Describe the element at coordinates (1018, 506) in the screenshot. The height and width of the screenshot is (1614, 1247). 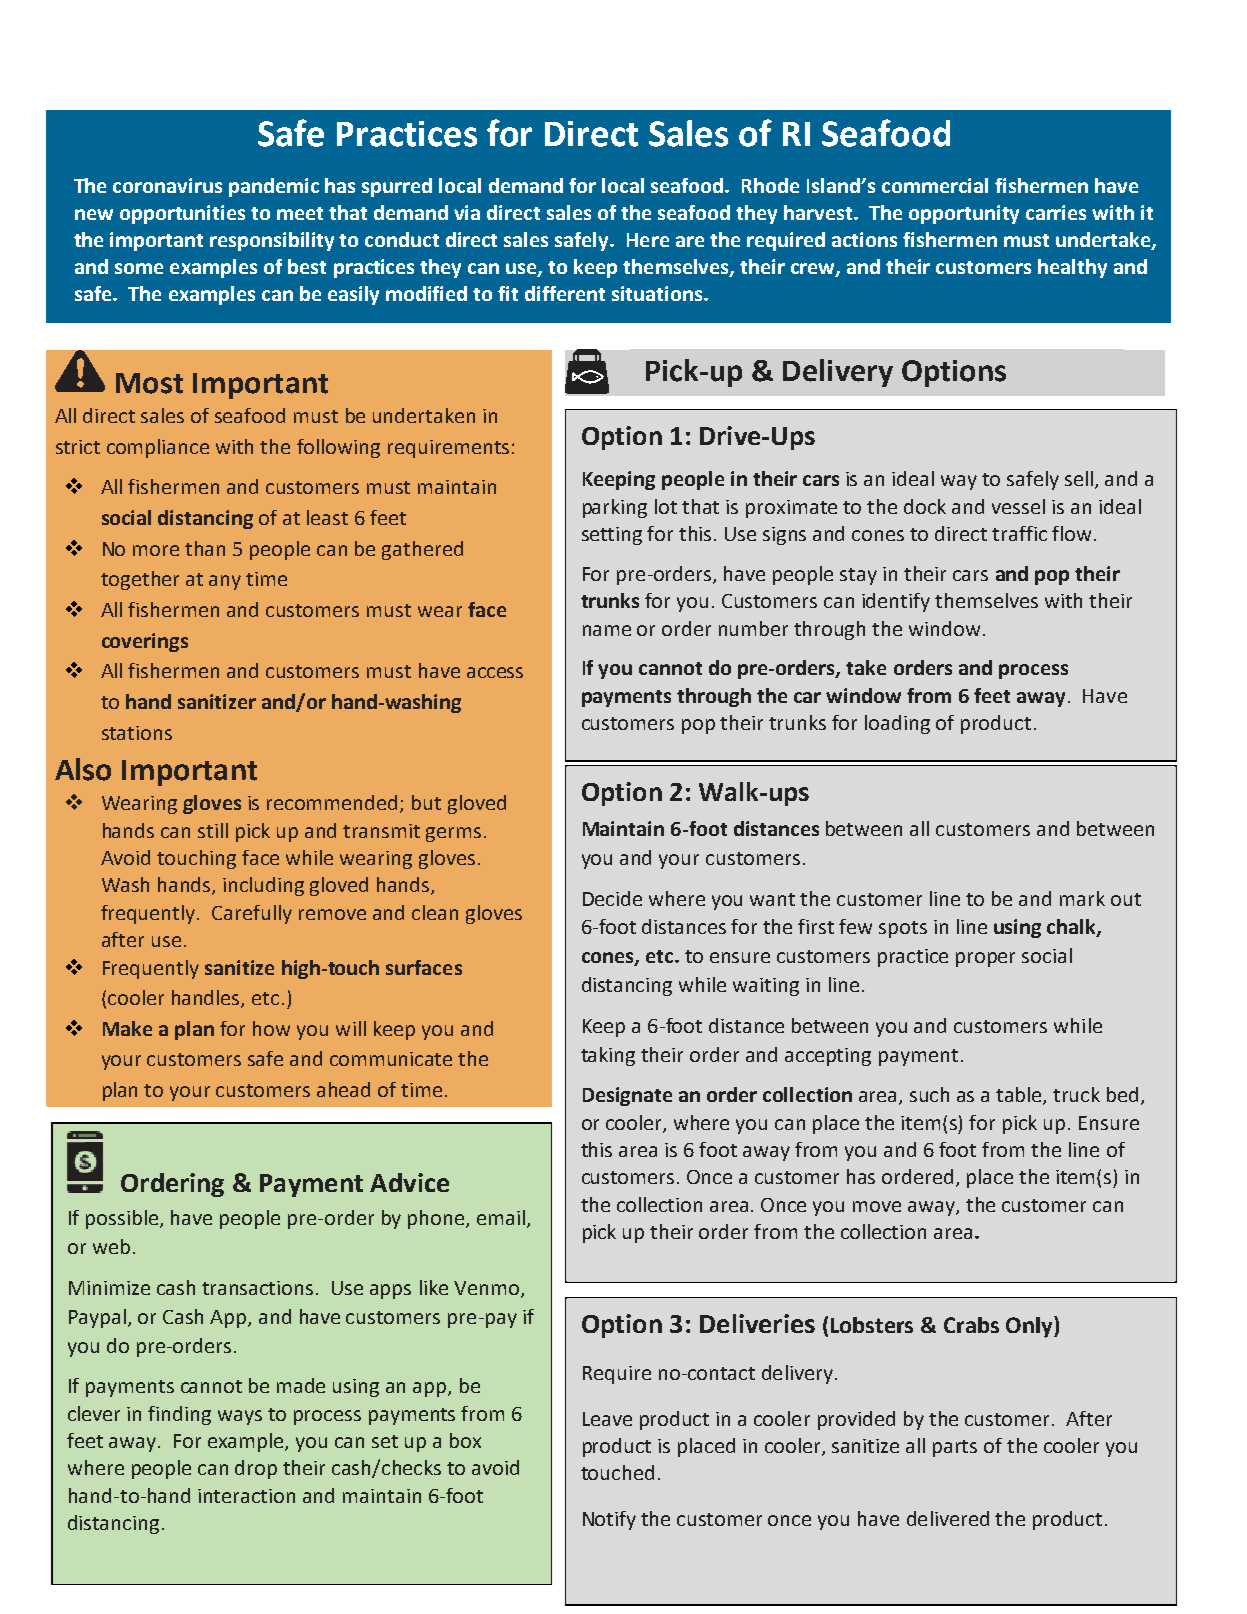
I see `vessel` at that location.
